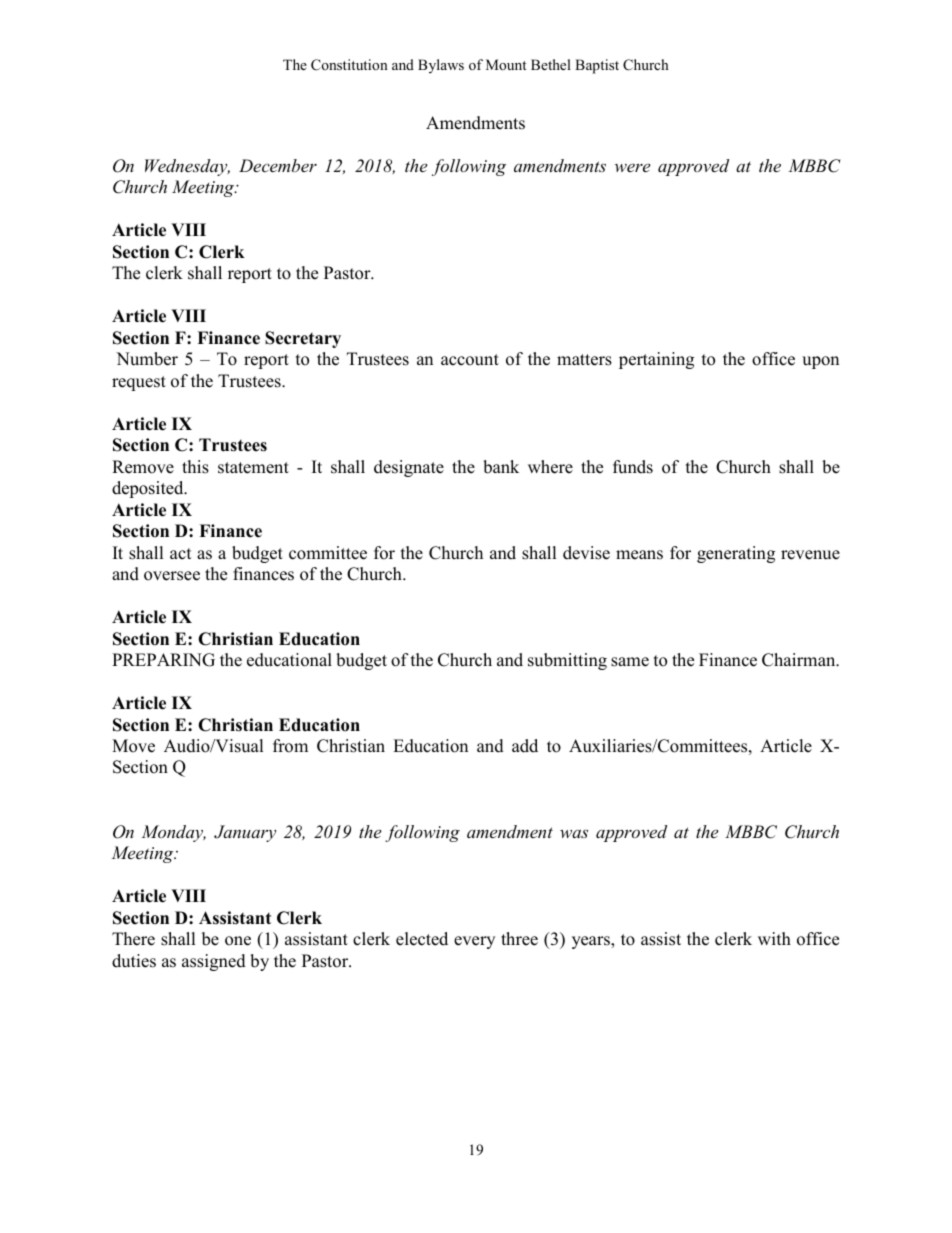 Image resolution: width=952 pixels, height=1233 pixels. I want to click on from, so click(290, 746).
